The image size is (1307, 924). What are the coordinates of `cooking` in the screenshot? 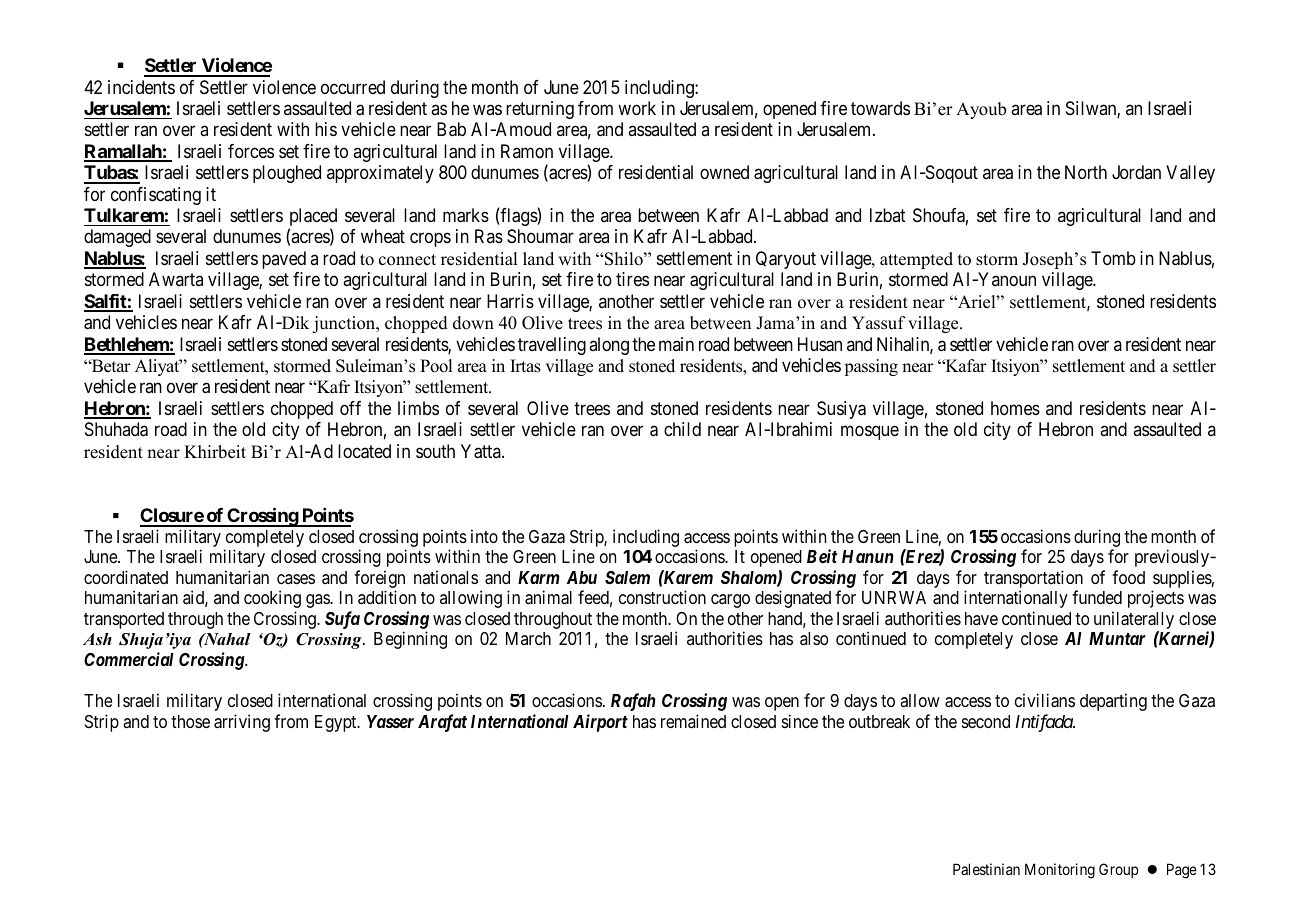 It's located at (272, 599).
